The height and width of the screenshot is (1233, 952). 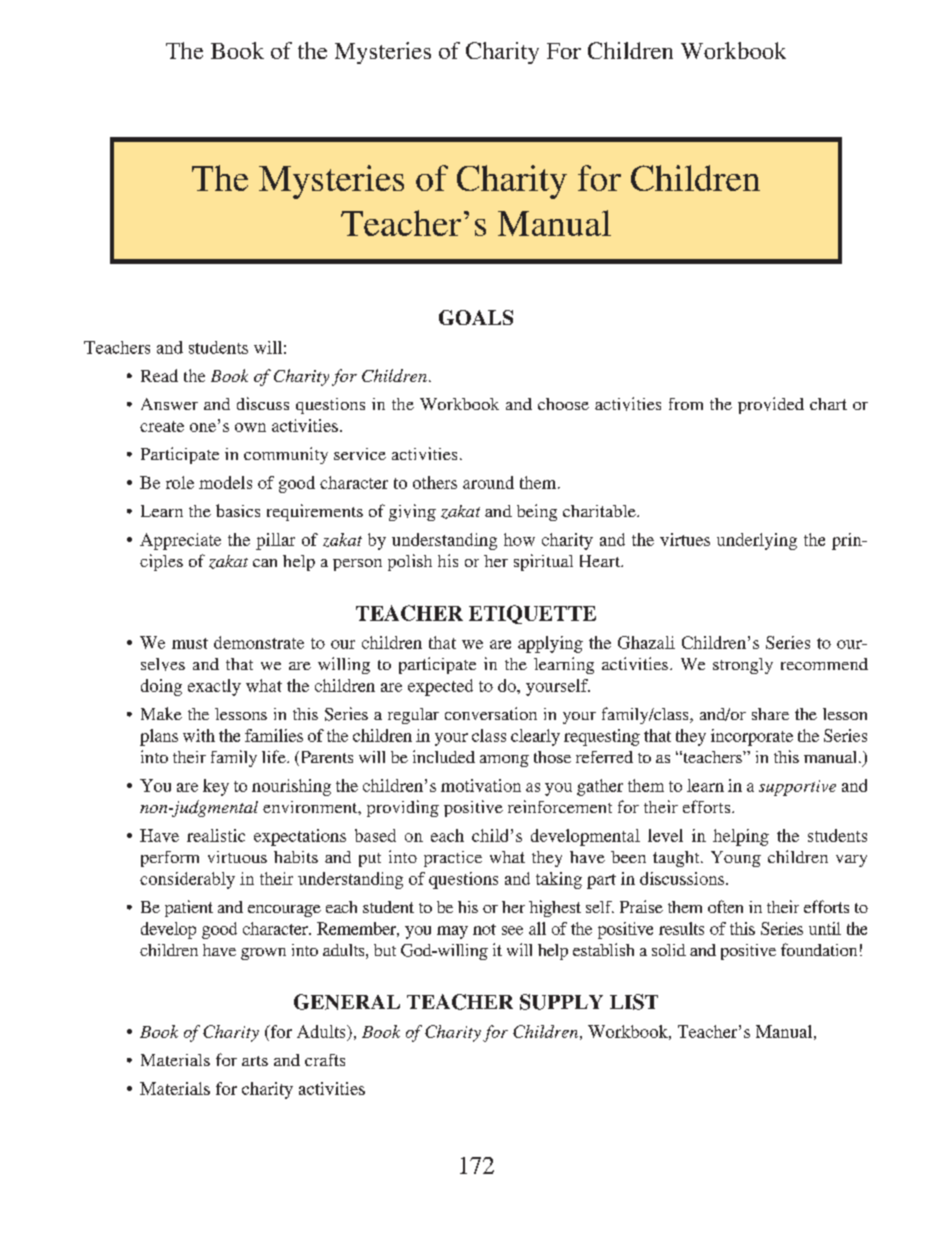 I want to click on supportive, so click(x=797, y=788).
